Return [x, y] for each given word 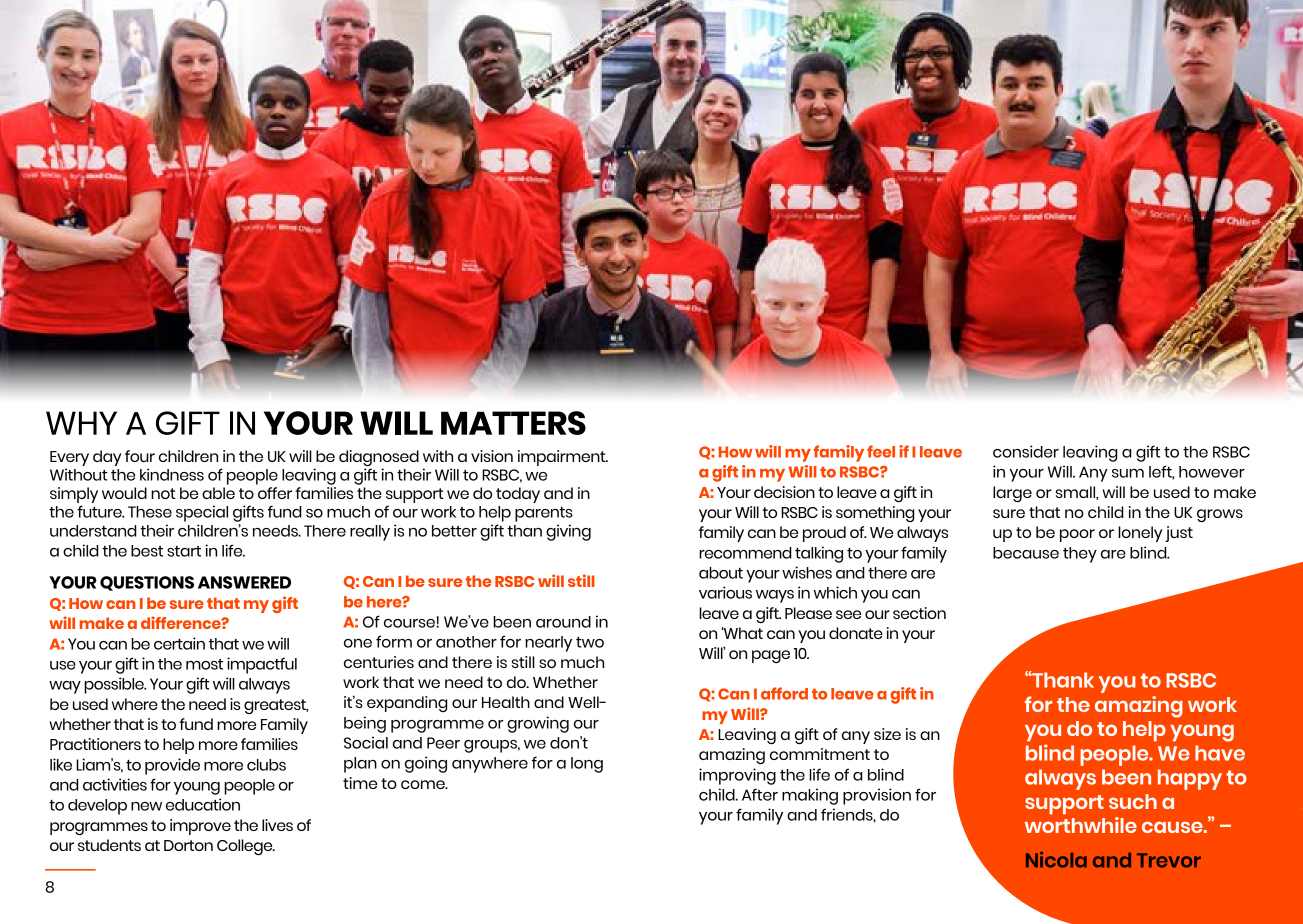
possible [115, 685]
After [760, 794]
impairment [563, 458]
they [1080, 555]
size [887, 734]
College [246, 847]
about [721, 573]
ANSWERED [244, 582]
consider [1026, 451]
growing [538, 724]
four [140, 456]
